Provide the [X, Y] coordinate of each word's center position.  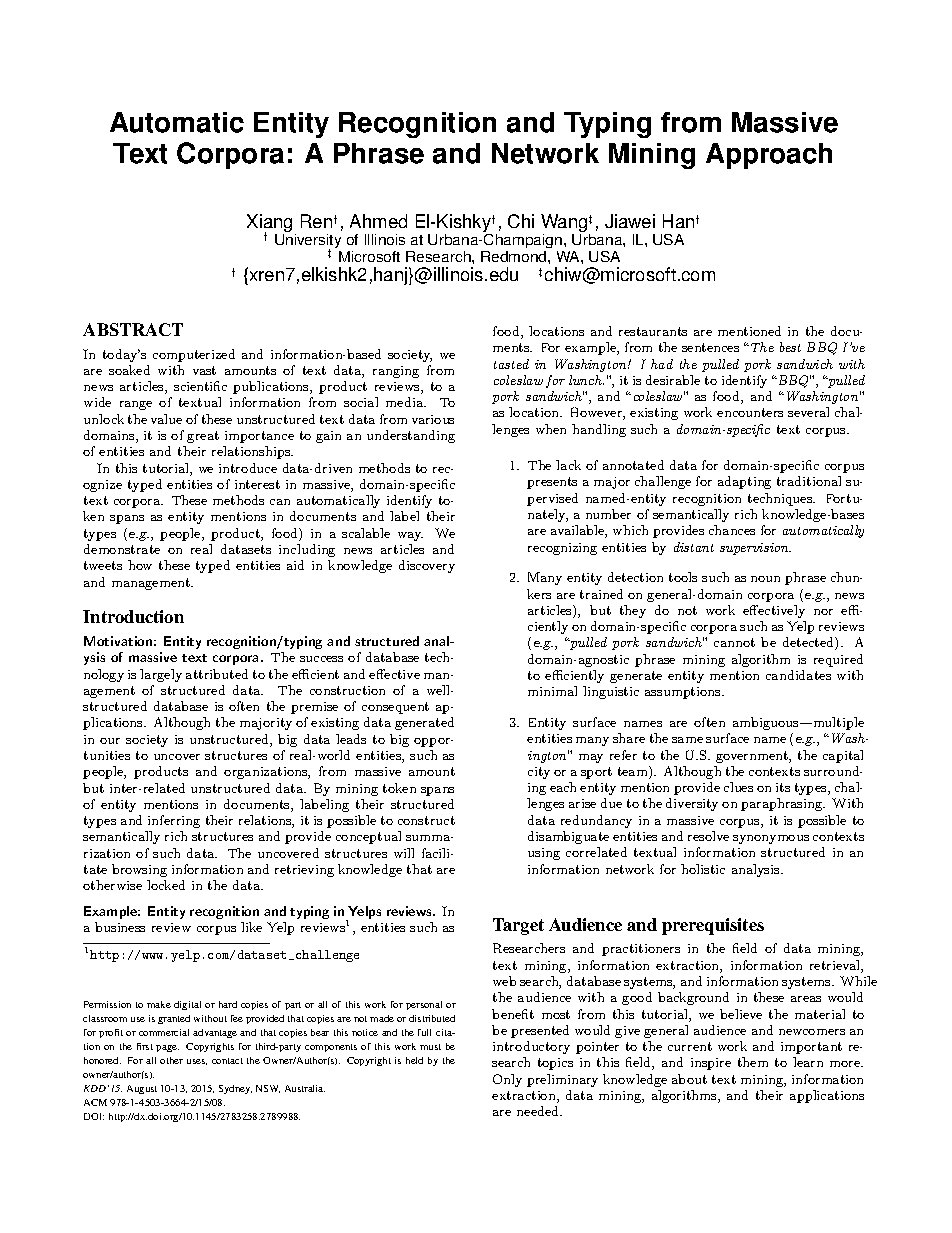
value [166, 419]
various [433, 419]
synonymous [771, 839]
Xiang [269, 224]
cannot [734, 642]
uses [197, 1062]
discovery [427, 566]
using [544, 854]
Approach [769, 156]
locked [166, 885]
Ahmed [378, 221]
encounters [750, 412]
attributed [217, 674]
